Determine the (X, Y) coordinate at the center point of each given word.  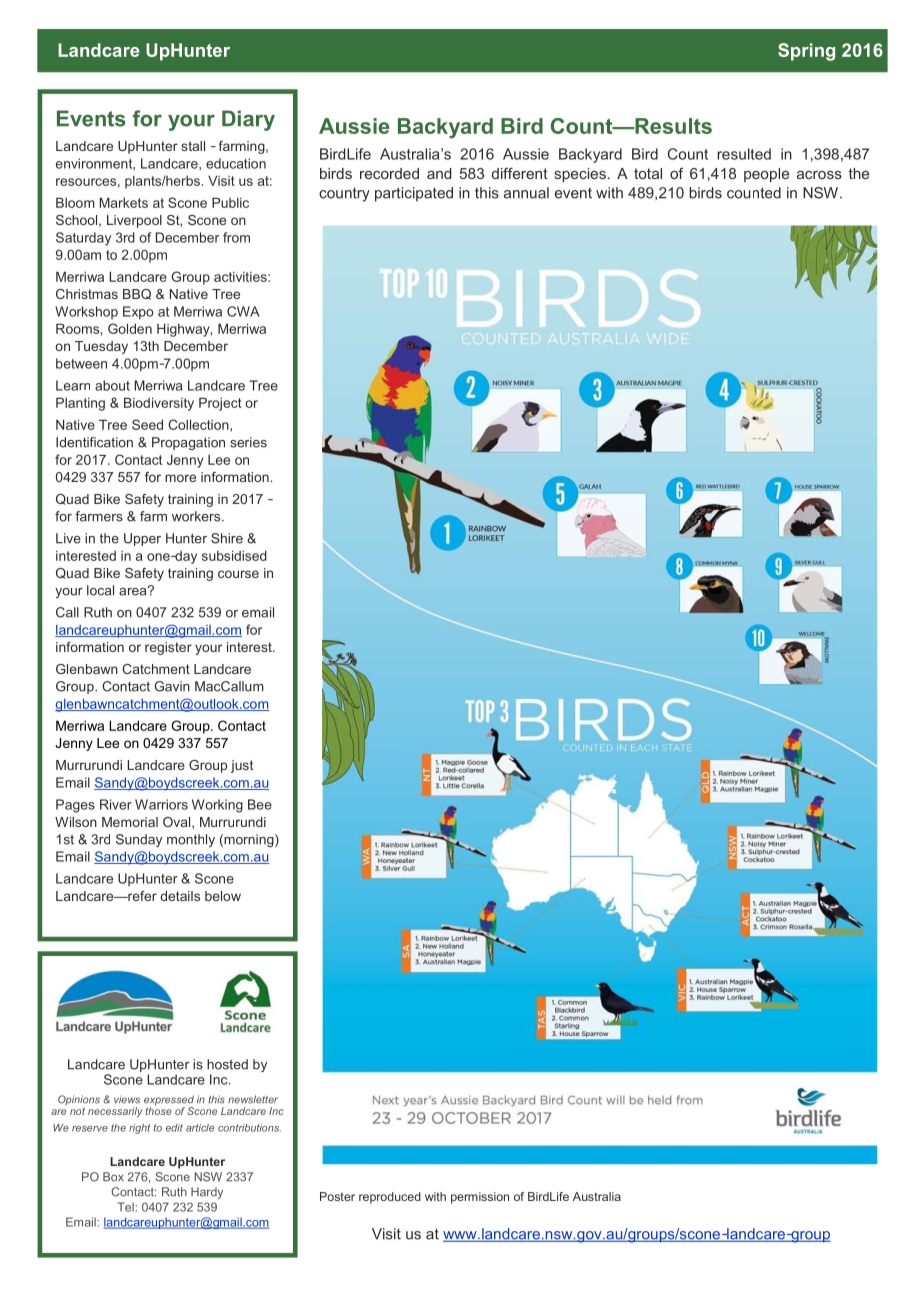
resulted (744, 154)
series (248, 442)
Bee (260, 804)
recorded (389, 173)
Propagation (188, 443)
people (766, 175)
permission (480, 1198)
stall (193, 146)
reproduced (390, 1198)
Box (113, 1177)
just (242, 766)
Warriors (161, 804)
